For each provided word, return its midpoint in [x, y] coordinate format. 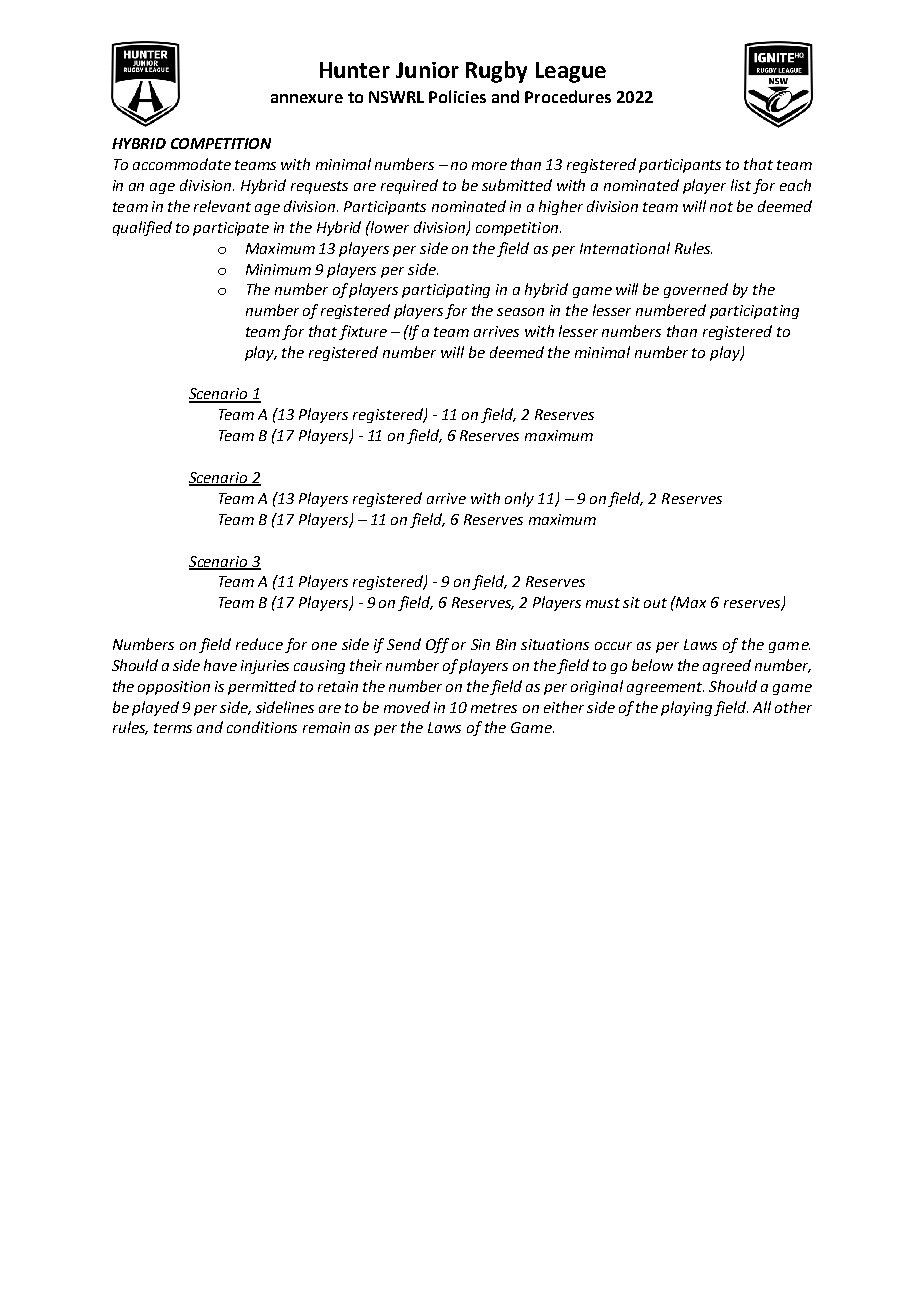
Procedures [568, 96]
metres [494, 708]
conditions [262, 727]
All [762, 707]
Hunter [355, 70]
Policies [457, 96]
